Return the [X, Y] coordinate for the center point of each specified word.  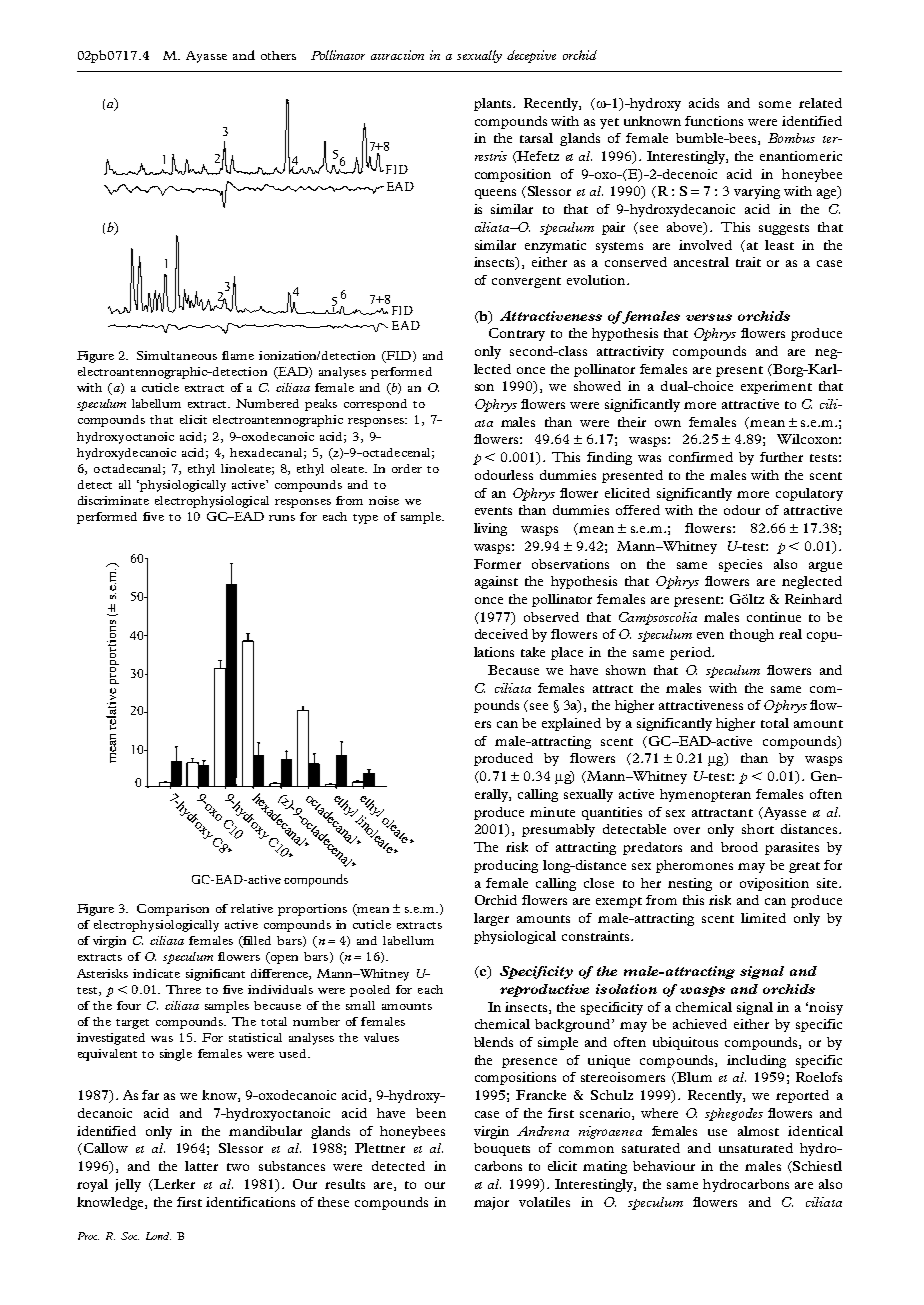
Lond [158, 1236]
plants [494, 104]
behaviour [664, 1166]
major [491, 1203]
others [278, 55]
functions [714, 121]
